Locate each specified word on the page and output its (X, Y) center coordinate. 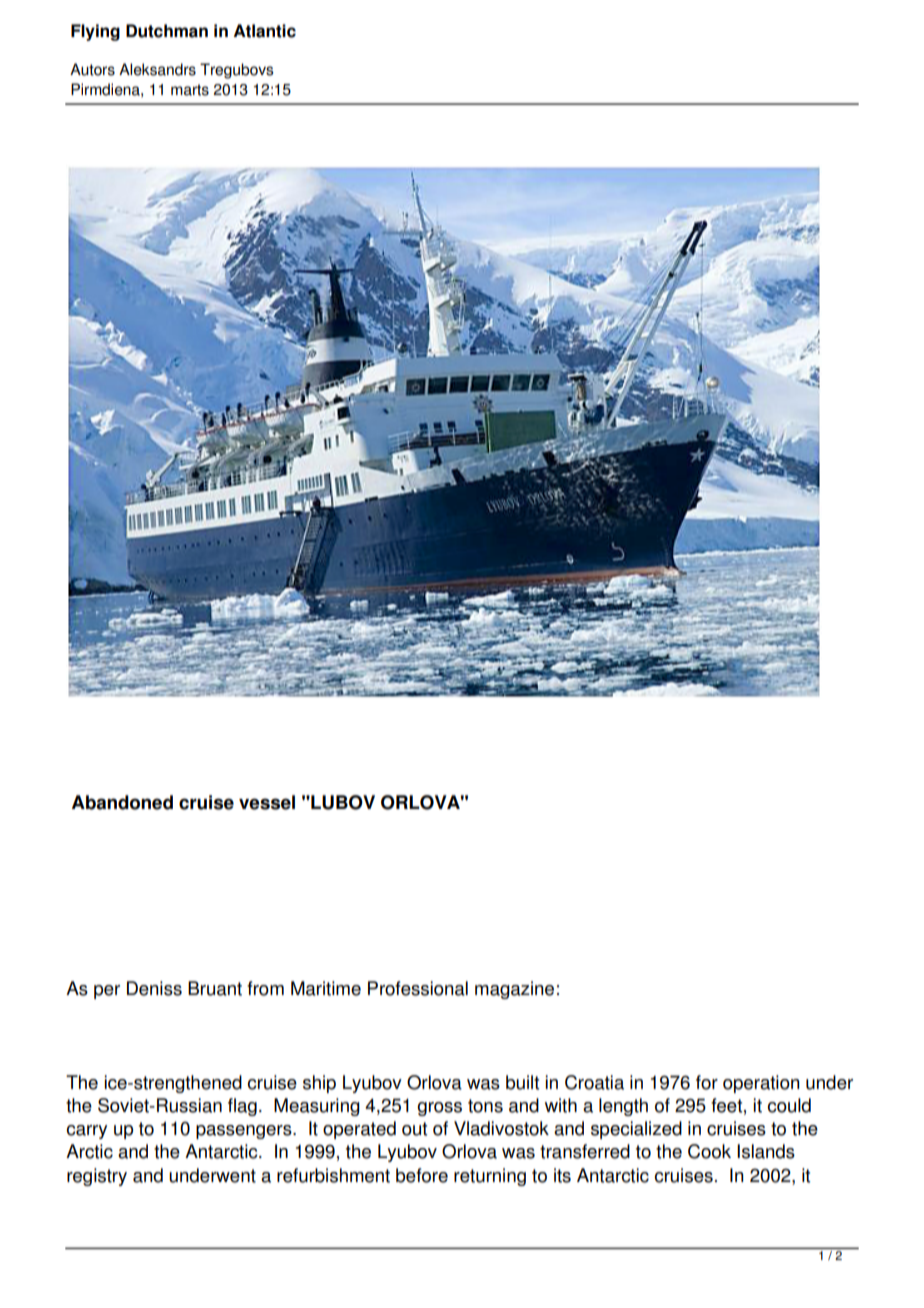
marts (190, 90)
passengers (245, 1132)
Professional (418, 988)
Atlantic (265, 31)
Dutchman (167, 31)
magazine (514, 990)
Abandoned (122, 802)
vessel (267, 802)
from (265, 988)
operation (761, 1084)
